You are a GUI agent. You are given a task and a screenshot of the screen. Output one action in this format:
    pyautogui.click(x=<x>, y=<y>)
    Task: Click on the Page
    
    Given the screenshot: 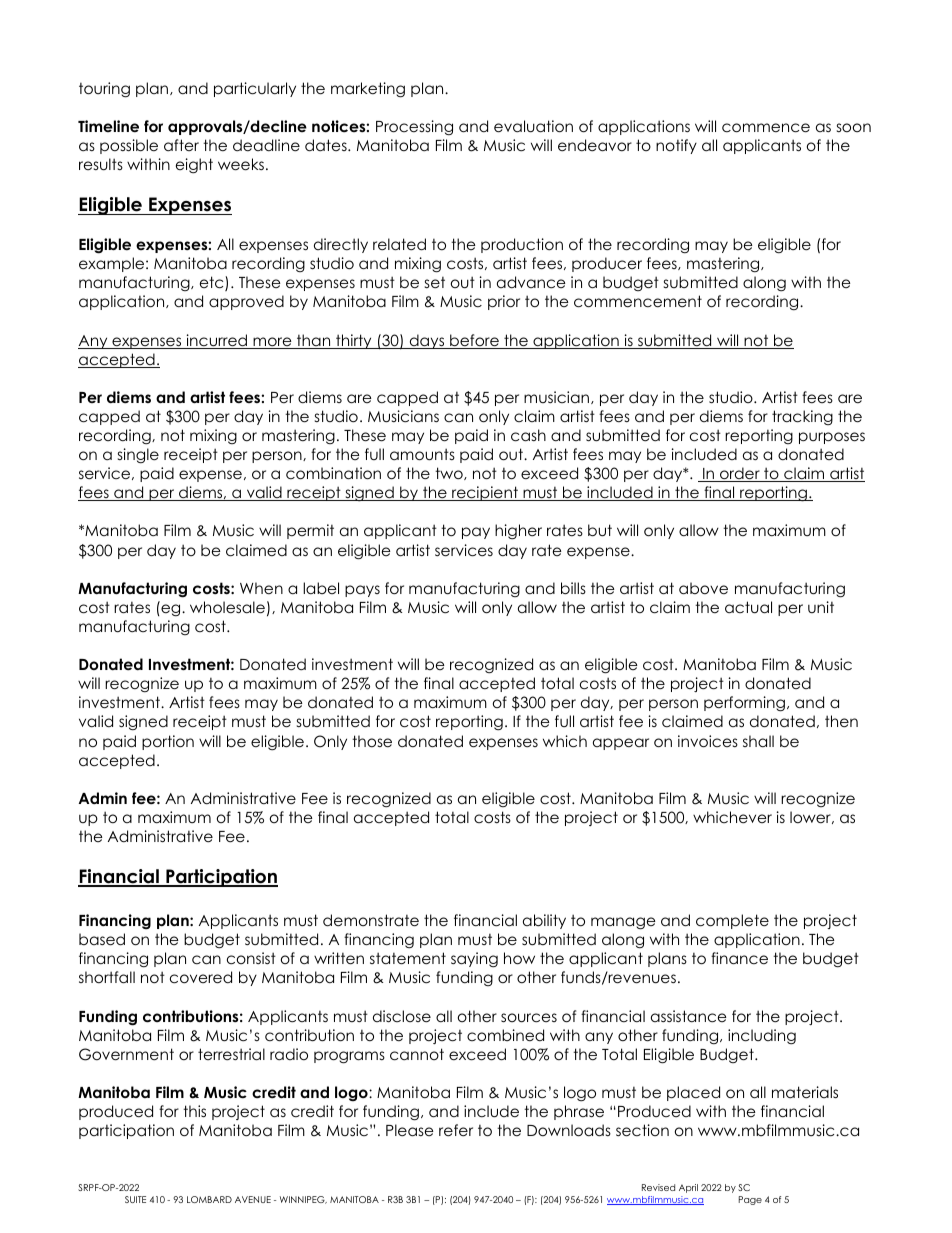 What is the action you would take?
    pyautogui.click(x=750, y=1200)
